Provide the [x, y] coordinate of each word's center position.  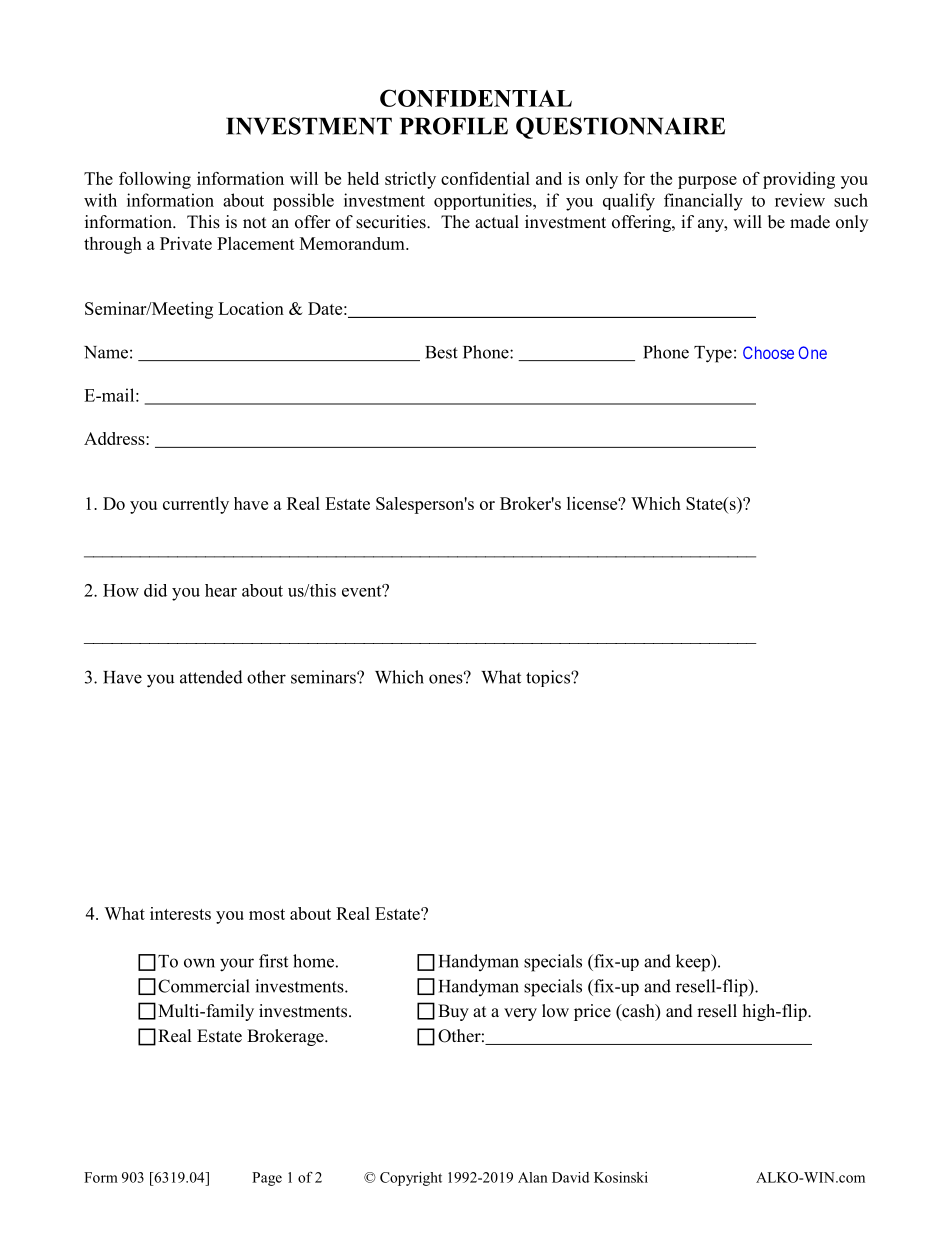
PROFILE [454, 126]
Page [267, 1179]
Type [713, 354]
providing [799, 180]
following [155, 180]
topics [549, 678]
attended [211, 677]
